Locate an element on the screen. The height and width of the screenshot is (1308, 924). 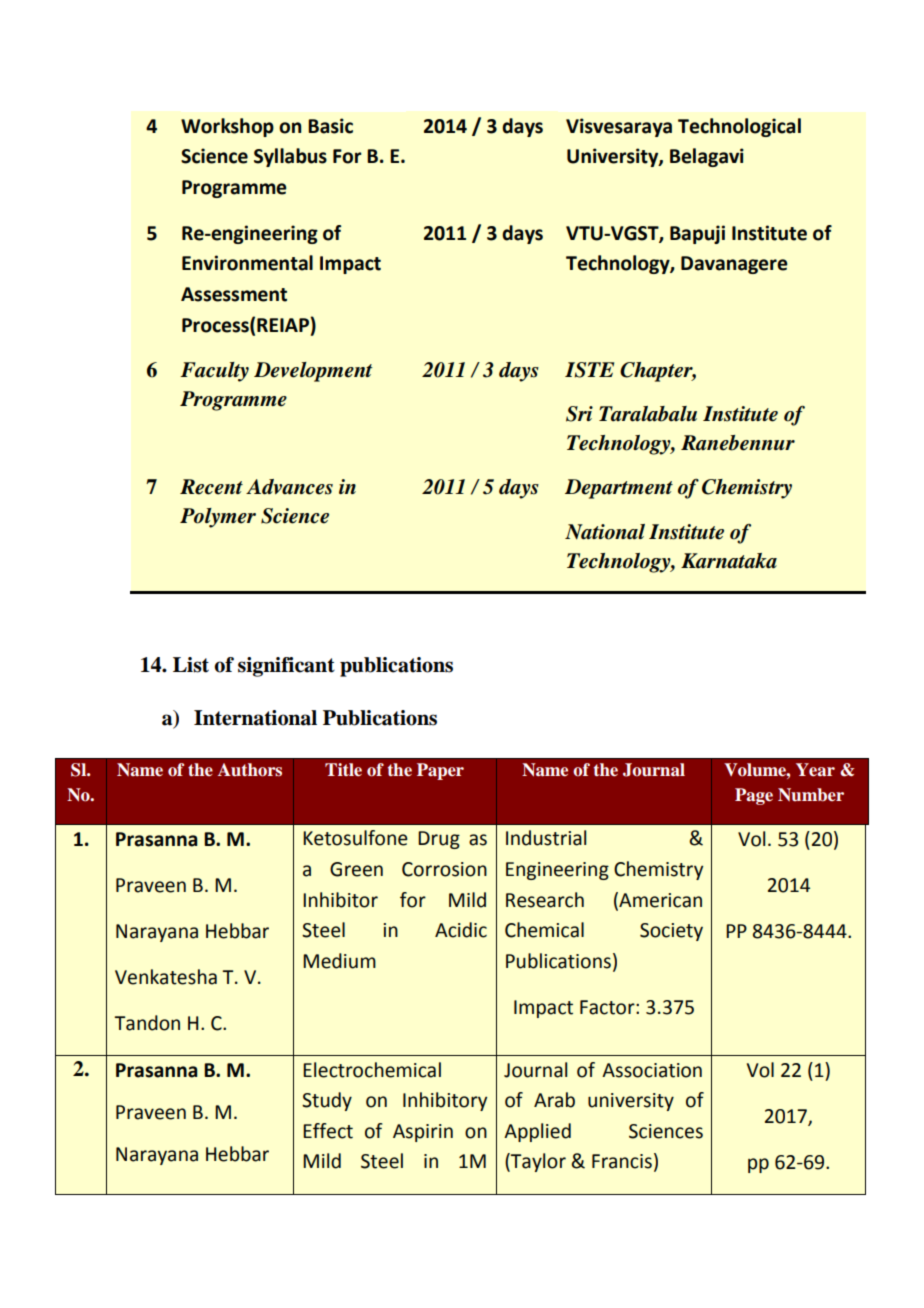
significant is located at coordinates (286, 667).
